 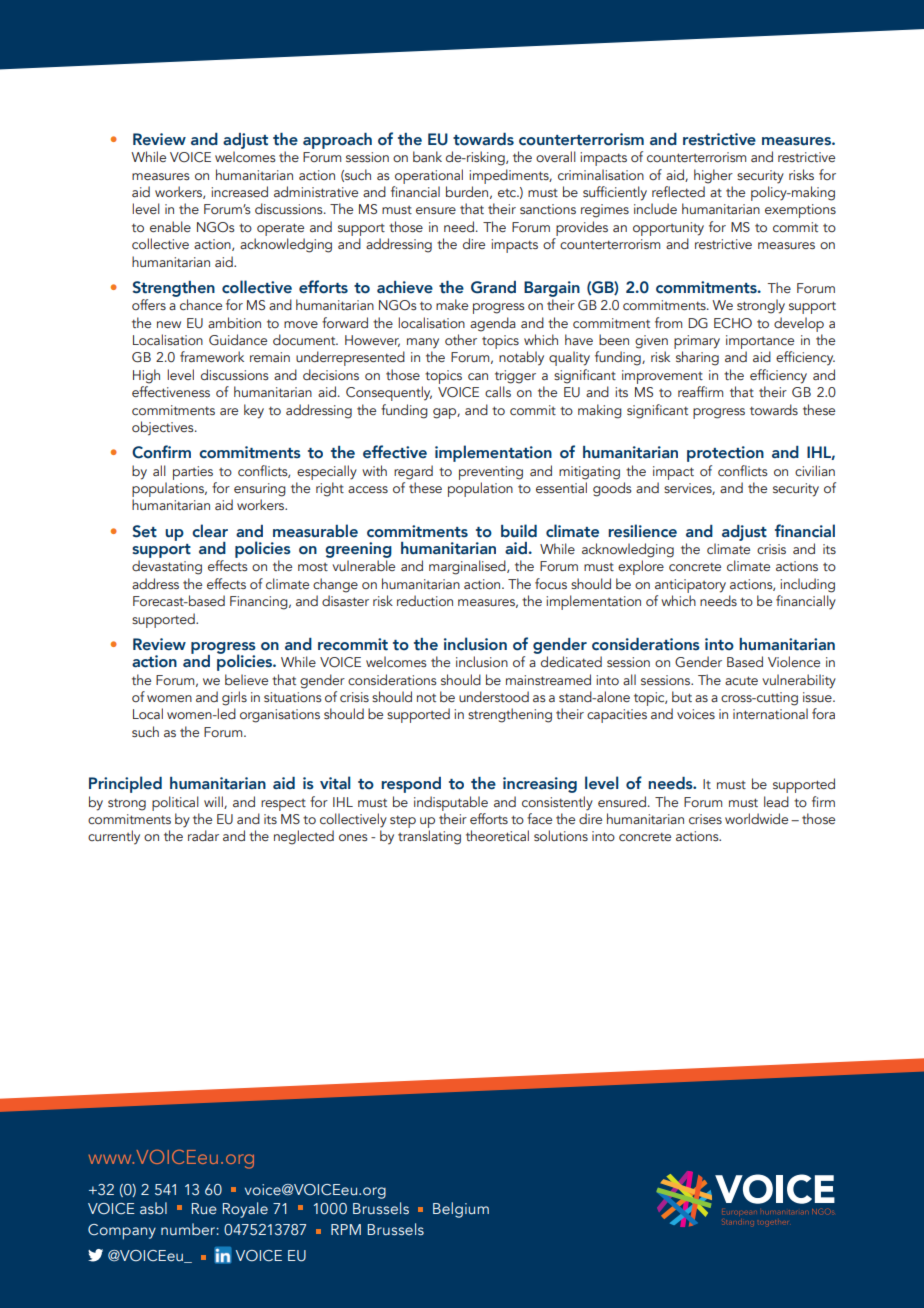 What do you see at coordinates (519, 531) in the screenshot?
I see `build` at bounding box center [519, 531].
